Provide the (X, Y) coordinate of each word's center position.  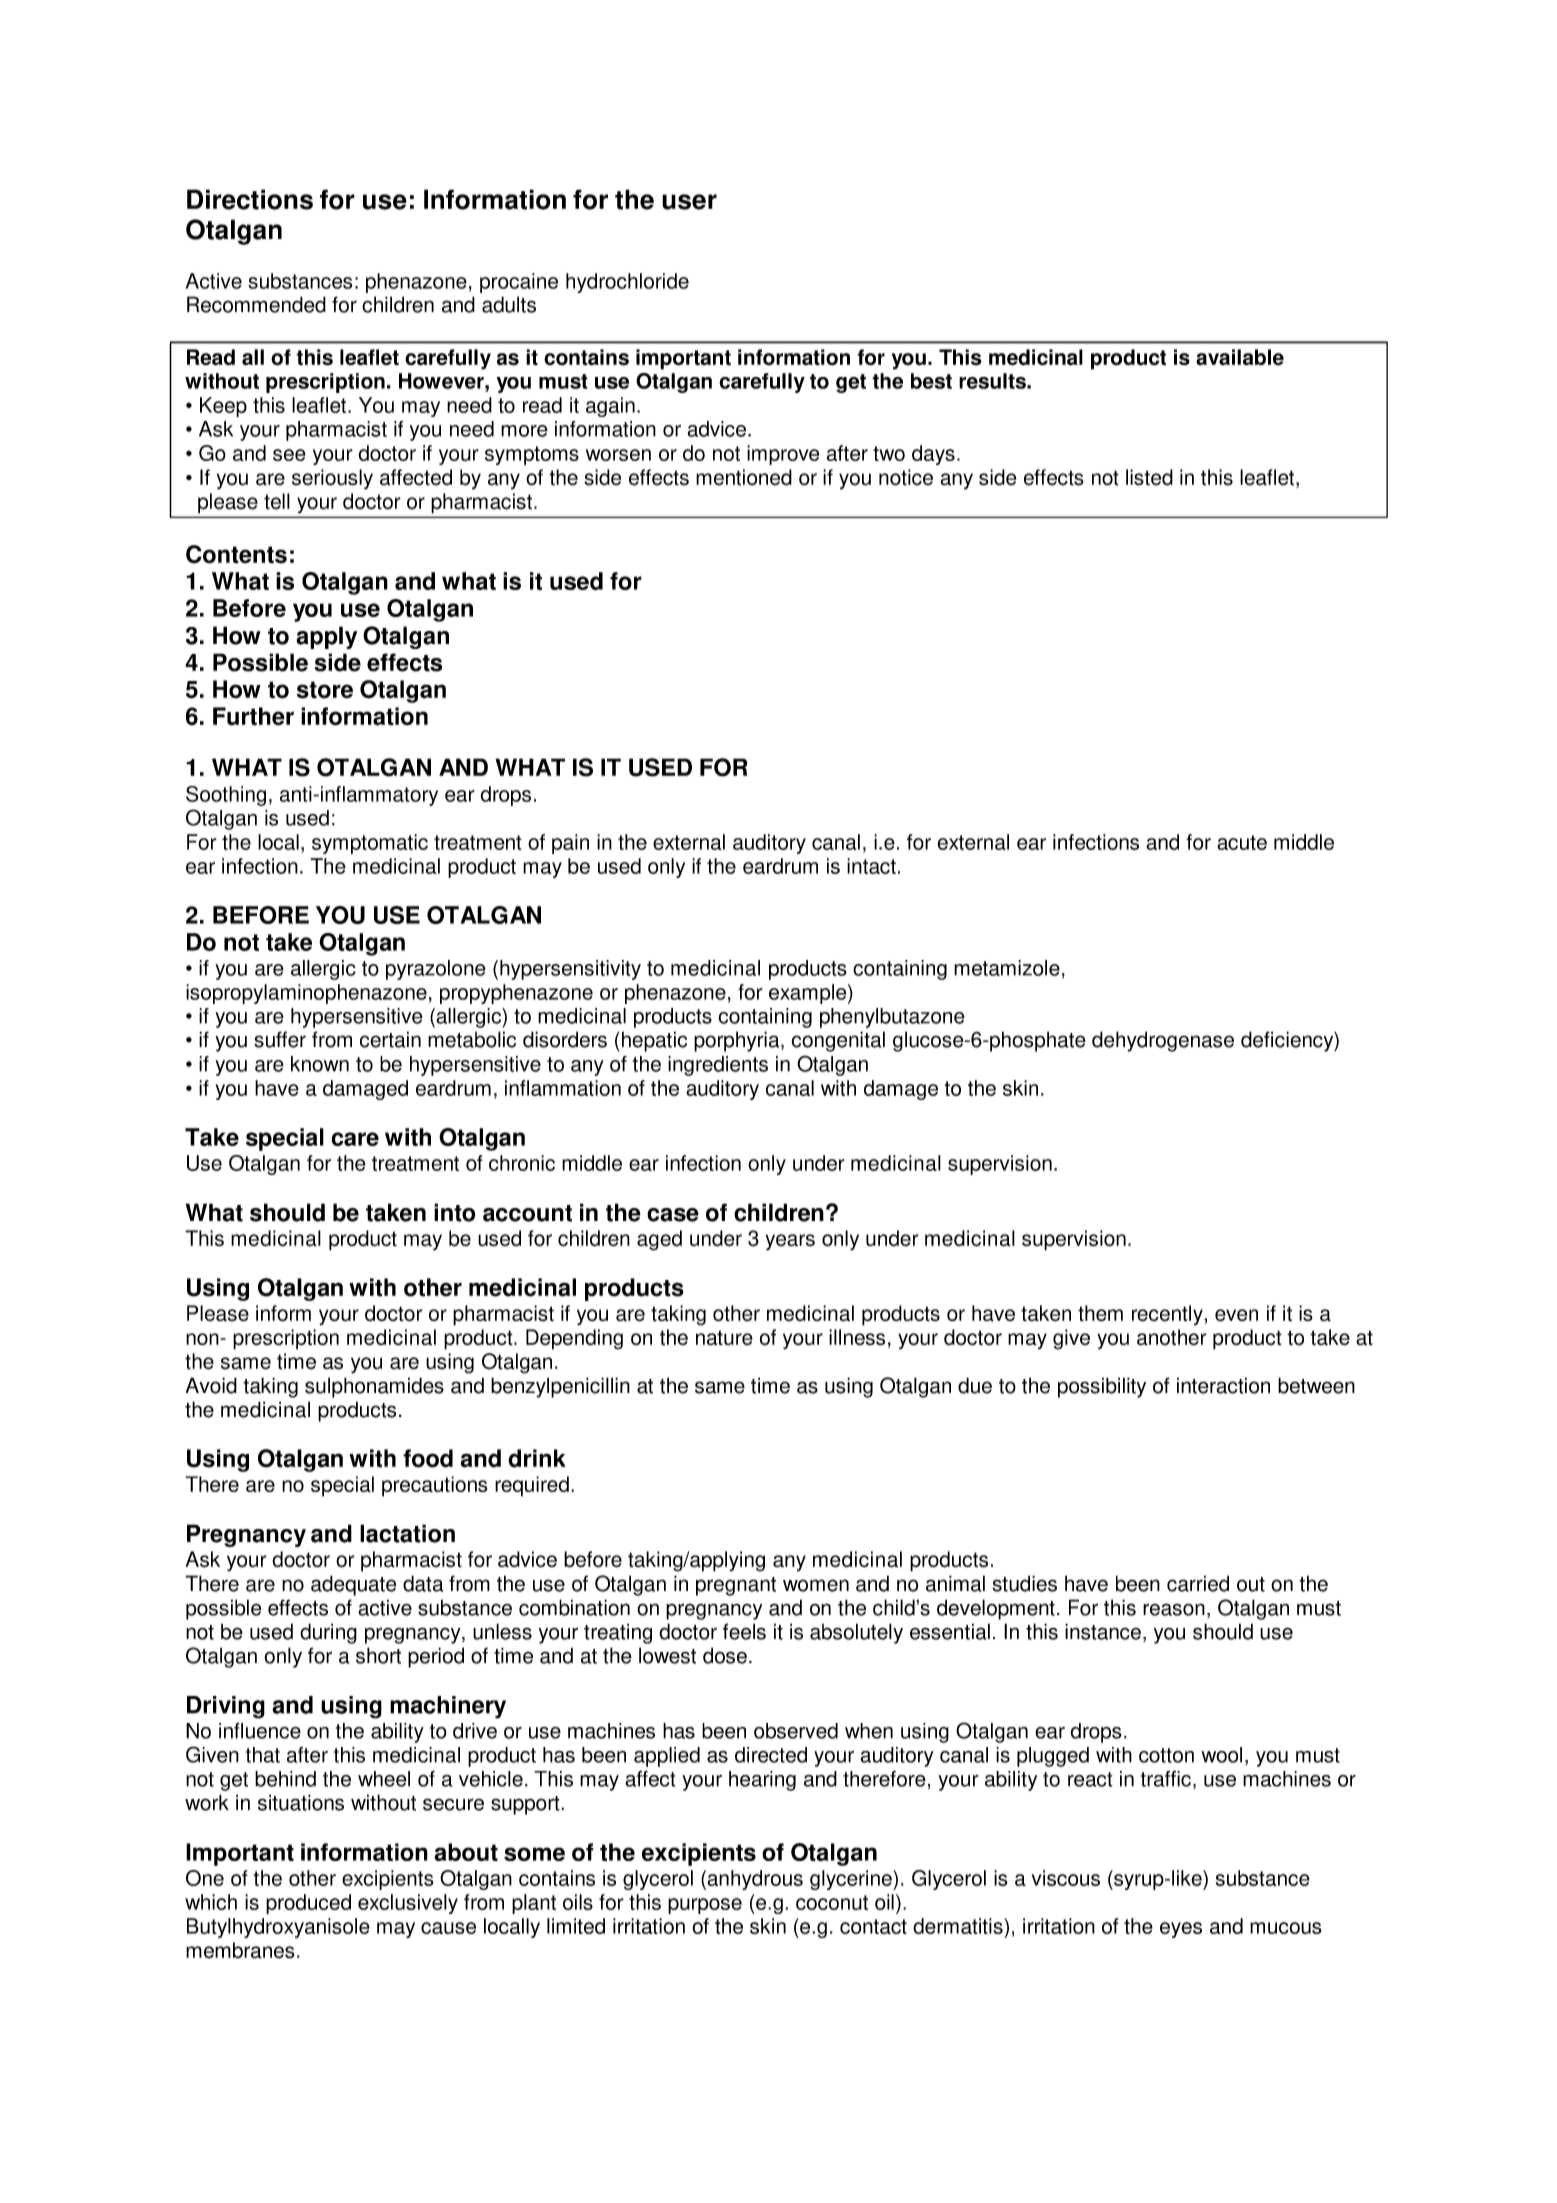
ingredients (718, 1066)
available (1240, 357)
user (689, 202)
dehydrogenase (1163, 1041)
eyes (1181, 1930)
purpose (705, 1906)
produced (308, 1904)
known (320, 1064)
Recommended (256, 304)
